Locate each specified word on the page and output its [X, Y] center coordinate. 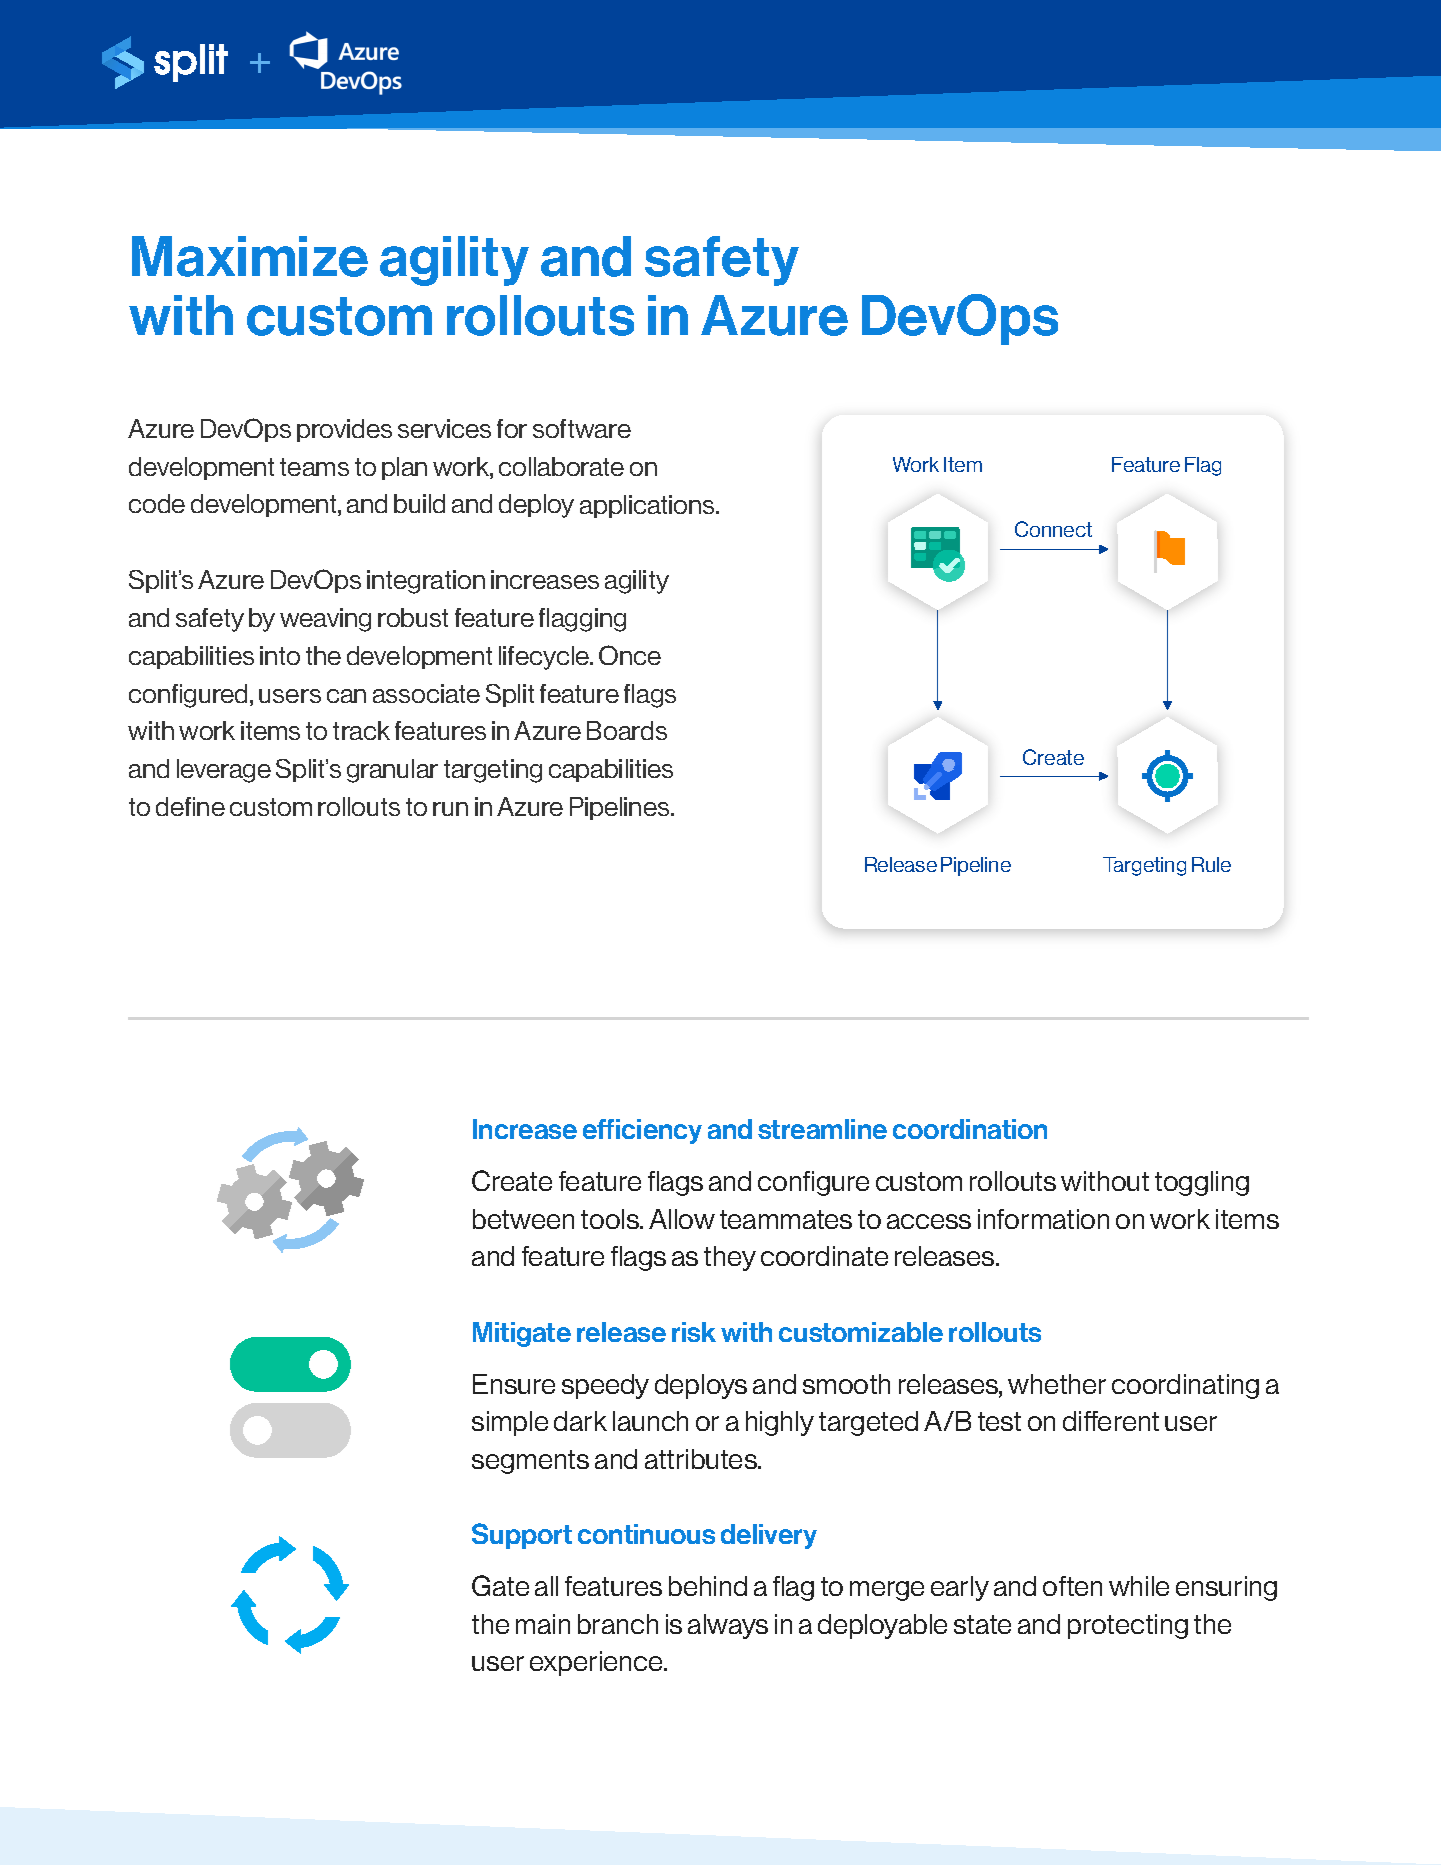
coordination [970, 1129]
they [730, 1258]
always [728, 1626]
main [543, 1624]
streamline [822, 1129]
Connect [1053, 529]
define [190, 806]
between [523, 1219]
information [1043, 1219]
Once [630, 655]
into [280, 655]
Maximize [250, 256]
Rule [1211, 864]
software [582, 428]
